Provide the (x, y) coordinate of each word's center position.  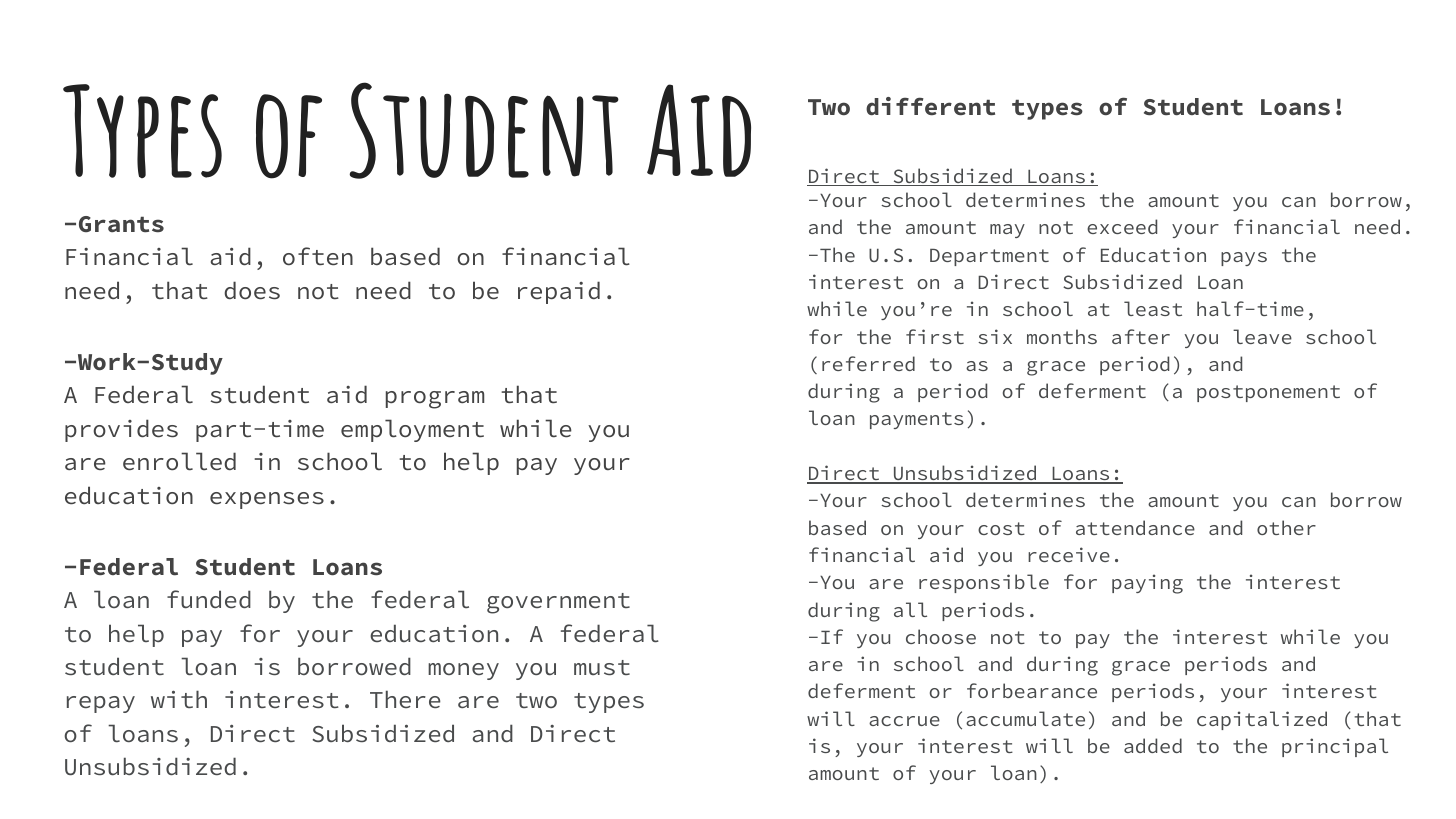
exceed (1122, 226)
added (1153, 745)
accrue (904, 721)
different (930, 106)
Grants (121, 224)
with (179, 699)
